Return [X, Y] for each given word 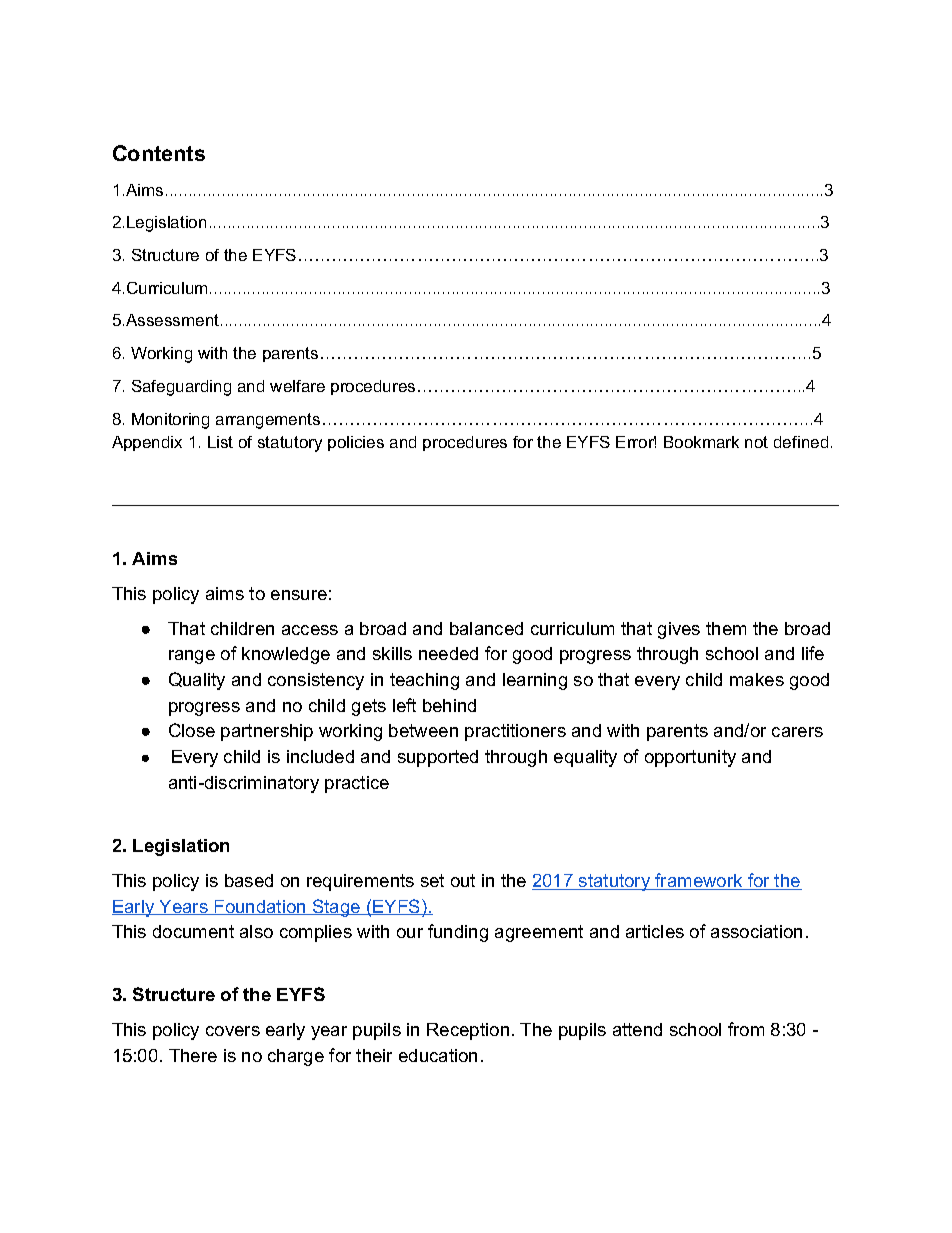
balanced [486, 628]
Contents [159, 153]
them [726, 628]
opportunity [690, 758]
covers [233, 1031]
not [756, 442]
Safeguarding [181, 388]
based [249, 880]
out [463, 880]
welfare [297, 386]
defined [801, 442]
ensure [299, 595]
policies [356, 443]
